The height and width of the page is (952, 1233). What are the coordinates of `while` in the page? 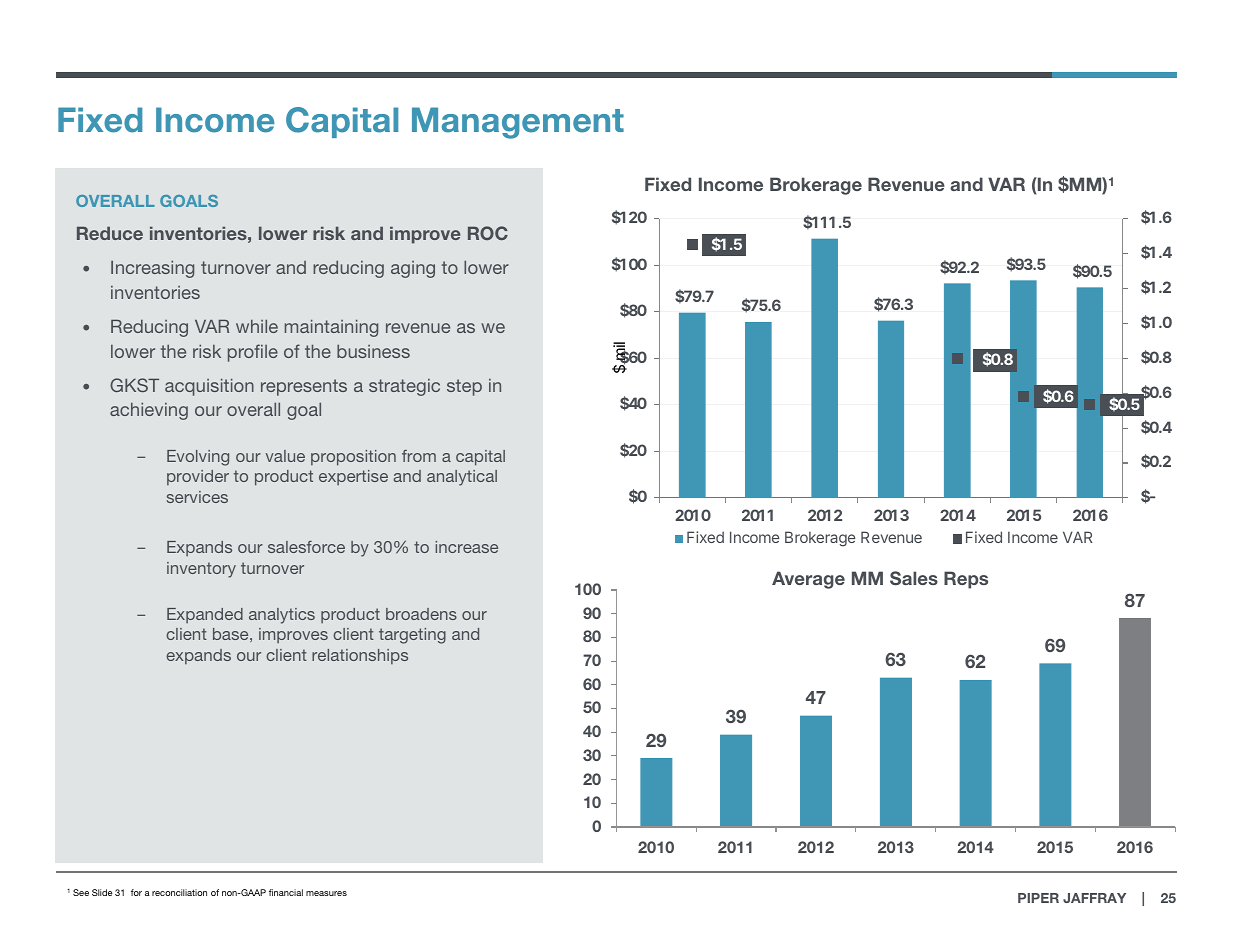 It's located at (257, 326).
